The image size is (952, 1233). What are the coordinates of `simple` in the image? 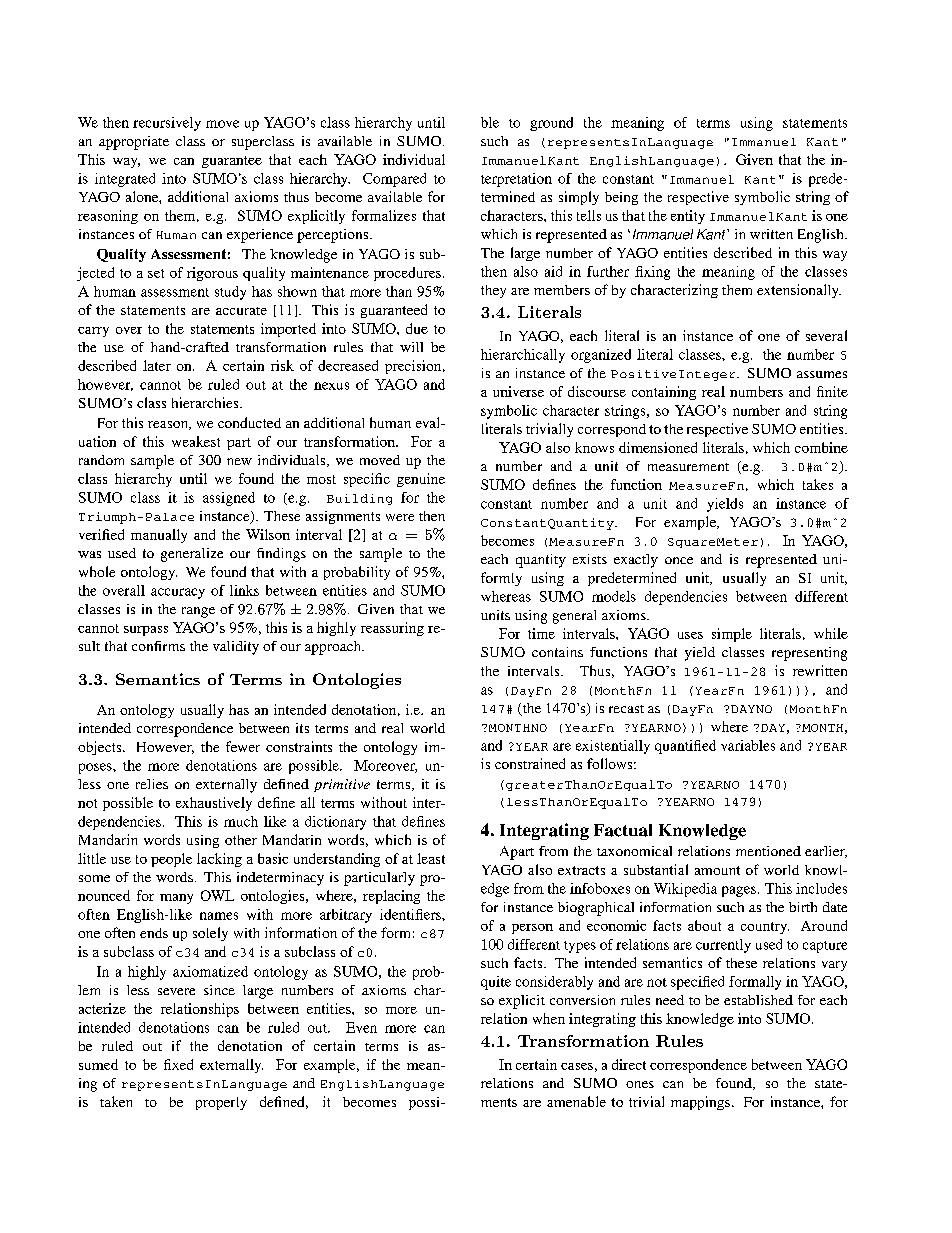 It's located at (732, 635).
